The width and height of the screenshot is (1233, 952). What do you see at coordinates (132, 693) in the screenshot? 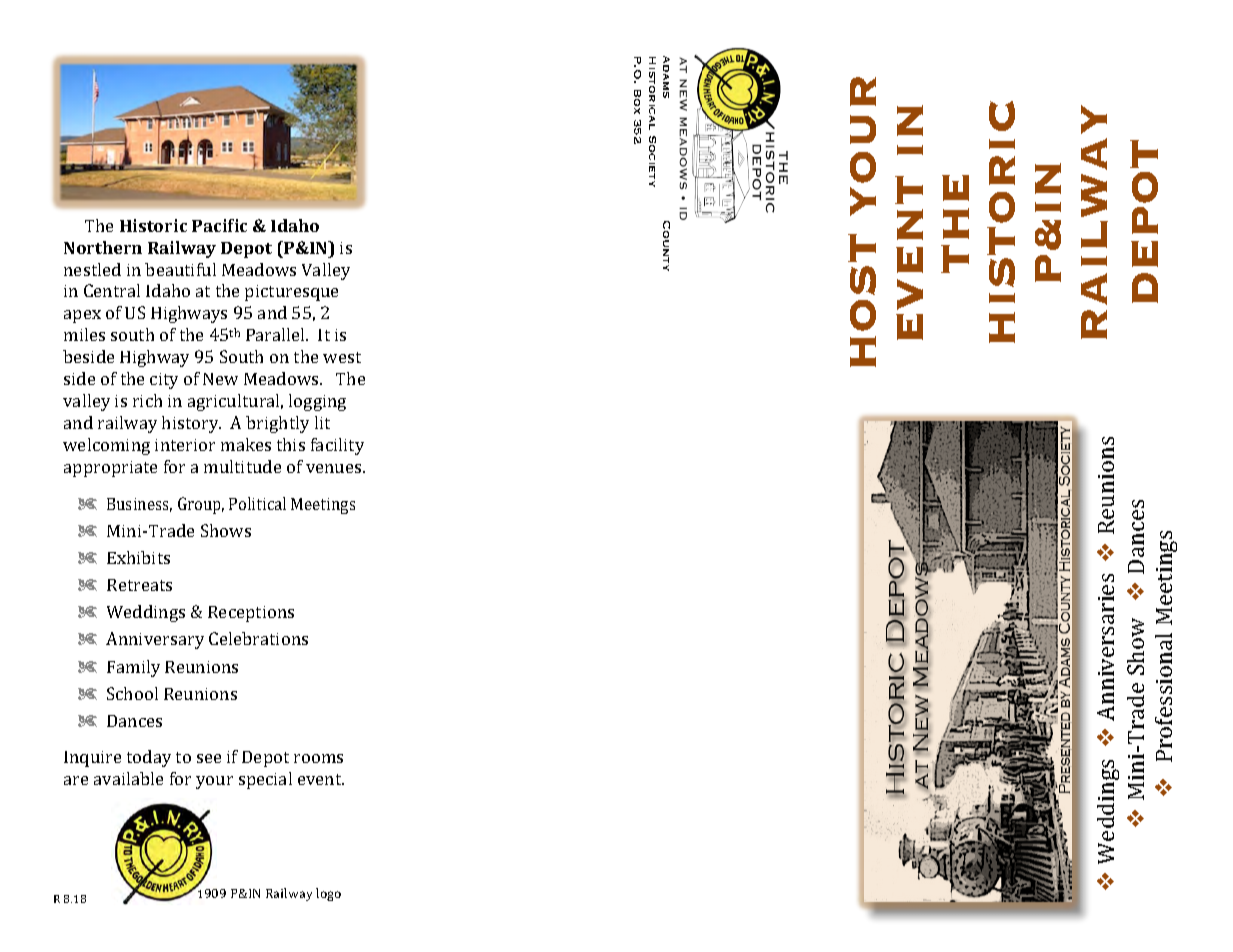
I see `School` at bounding box center [132, 693].
